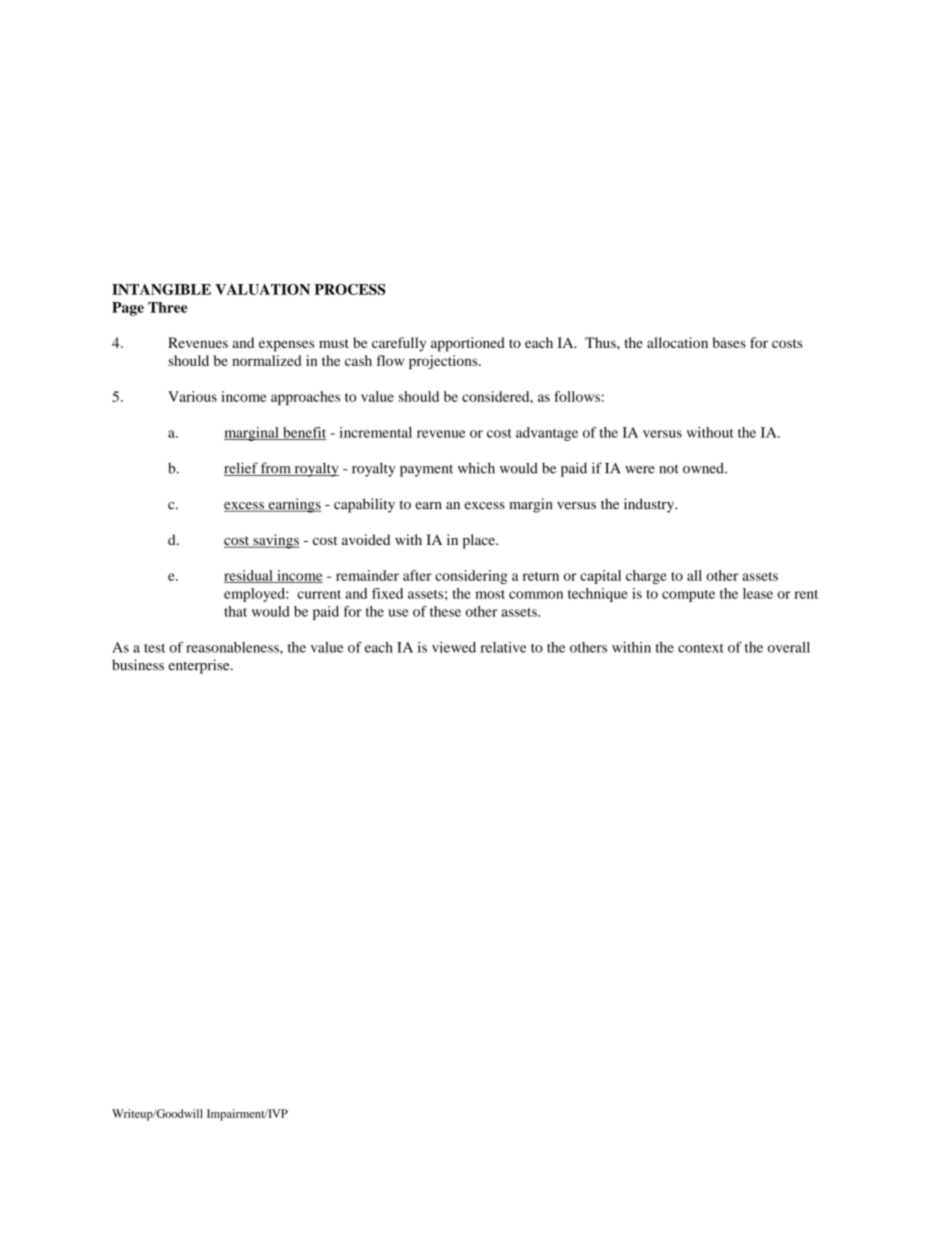 Image resolution: width=952 pixels, height=1233 pixels. What do you see at coordinates (704, 468) in the screenshot?
I see `owned` at bounding box center [704, 468].
